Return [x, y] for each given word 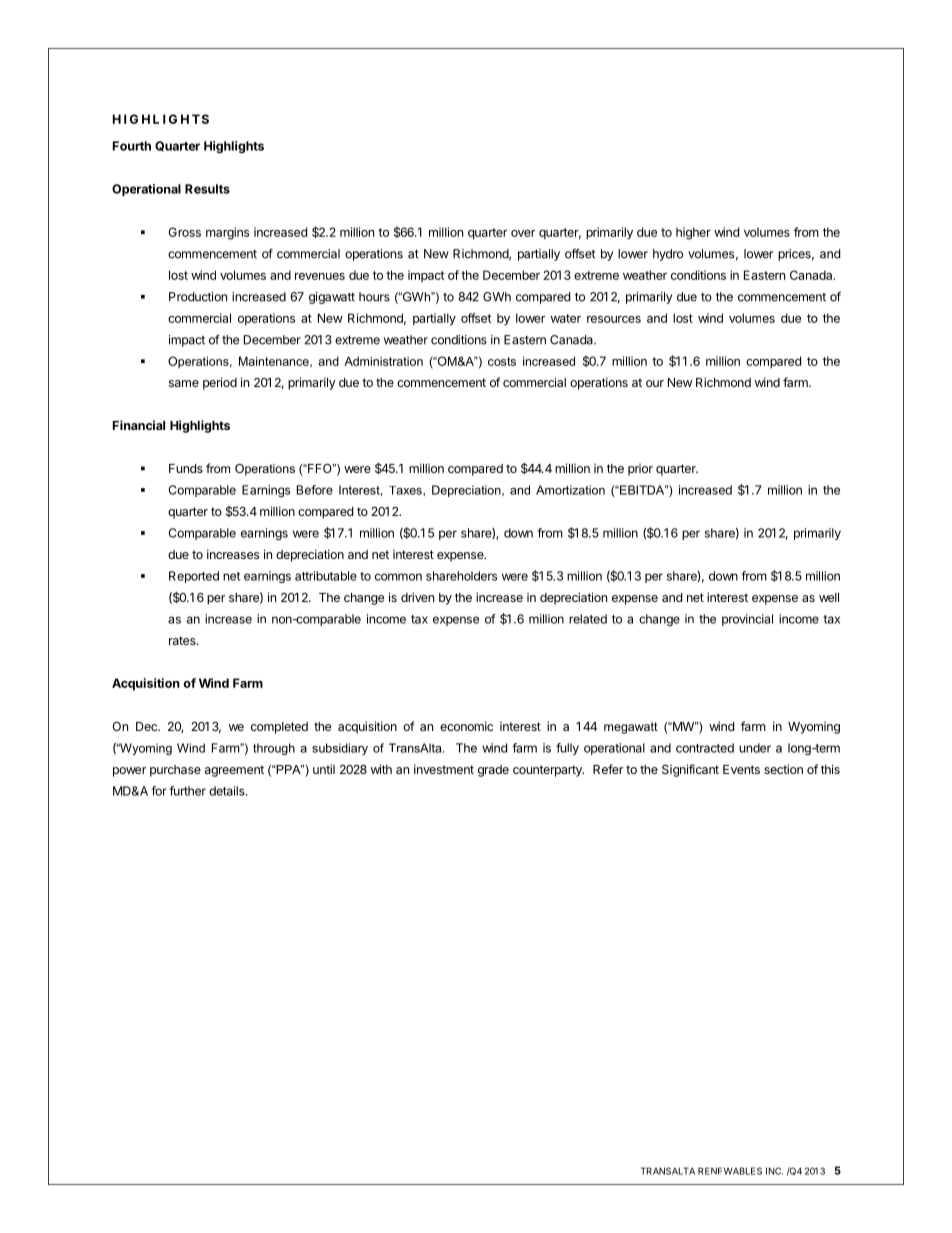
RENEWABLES [730, 1171]
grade [493, 771]
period [220, 383]
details [228, 791]
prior [640, 470]
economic [466, 726]
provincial [747, 620]
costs [502, 361]
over [523, 233]
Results [207, 189]
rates [183, 640]
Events [741, 769]
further [187, 791]
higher [693, 233]
